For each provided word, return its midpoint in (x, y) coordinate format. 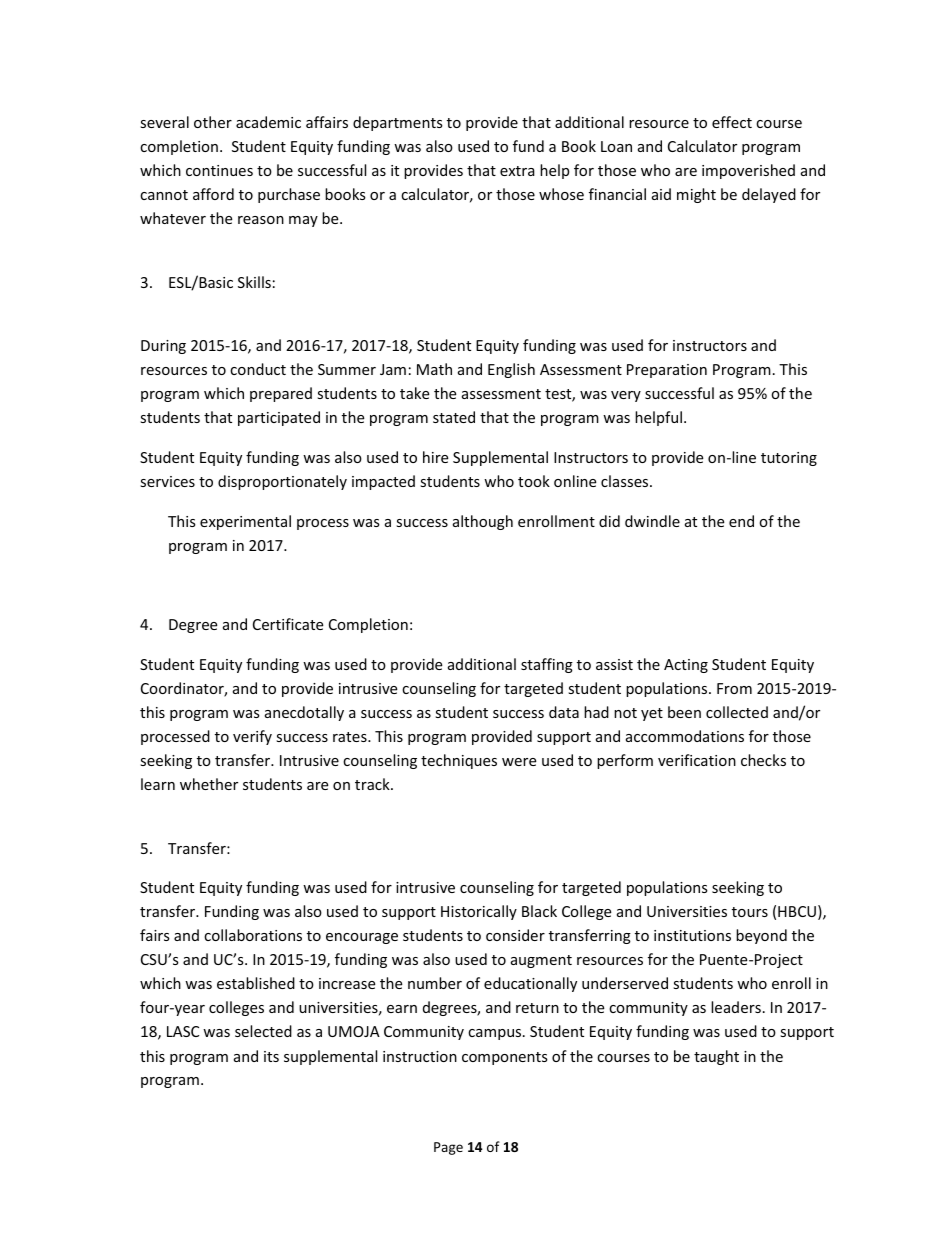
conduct (258, 369)
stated (454, 417)
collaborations (253, 935)
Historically (479, 912)
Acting (686, 666)
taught (716, 1057)
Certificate (288, 624)
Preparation (667, 371)
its (271, 1056)
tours (750, 912)
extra (517, 171)
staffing (547, 665)
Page (448, 1148)
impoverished (748, 171)
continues (219, 170)
